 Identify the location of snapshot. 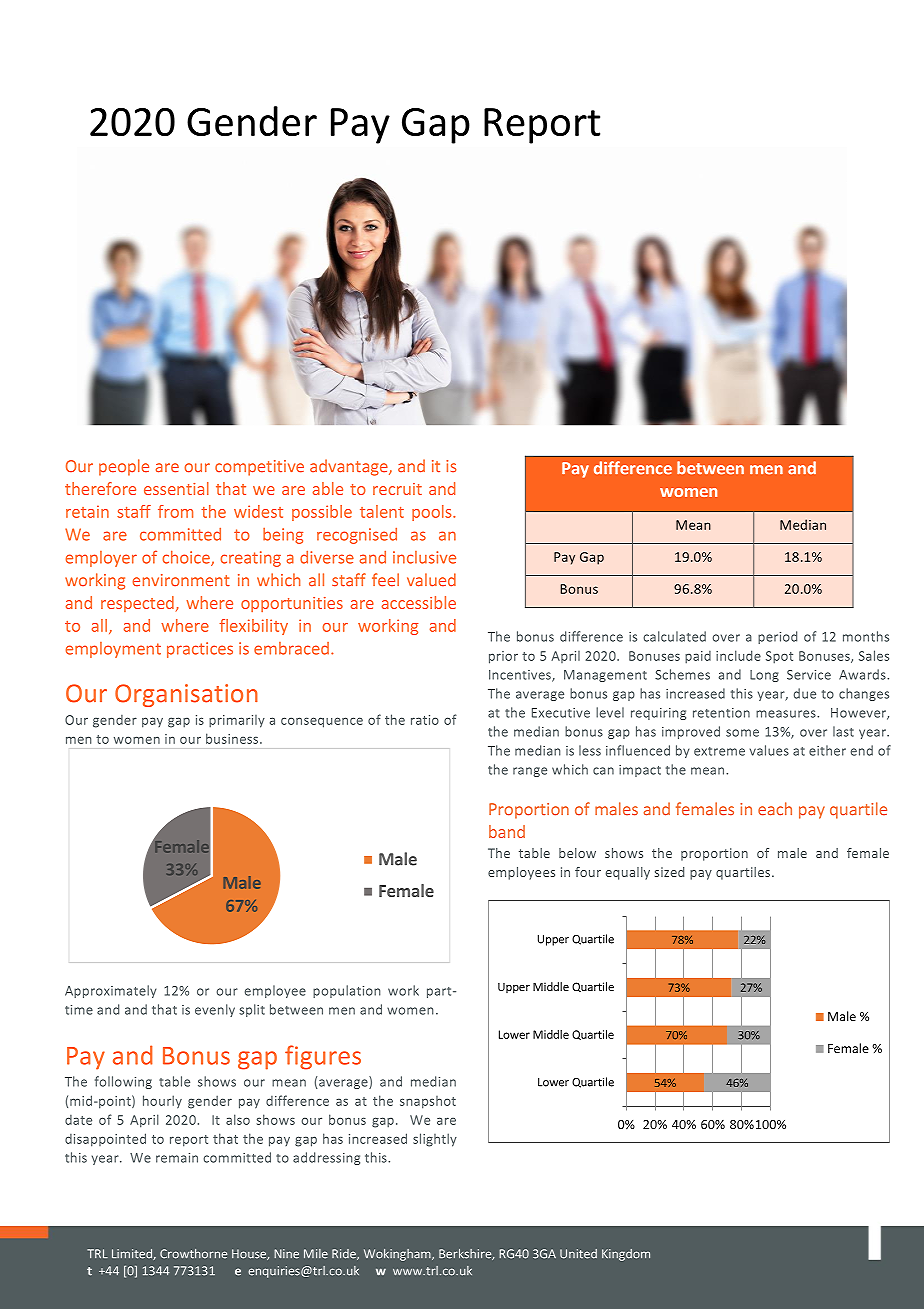
(428, 1102).
